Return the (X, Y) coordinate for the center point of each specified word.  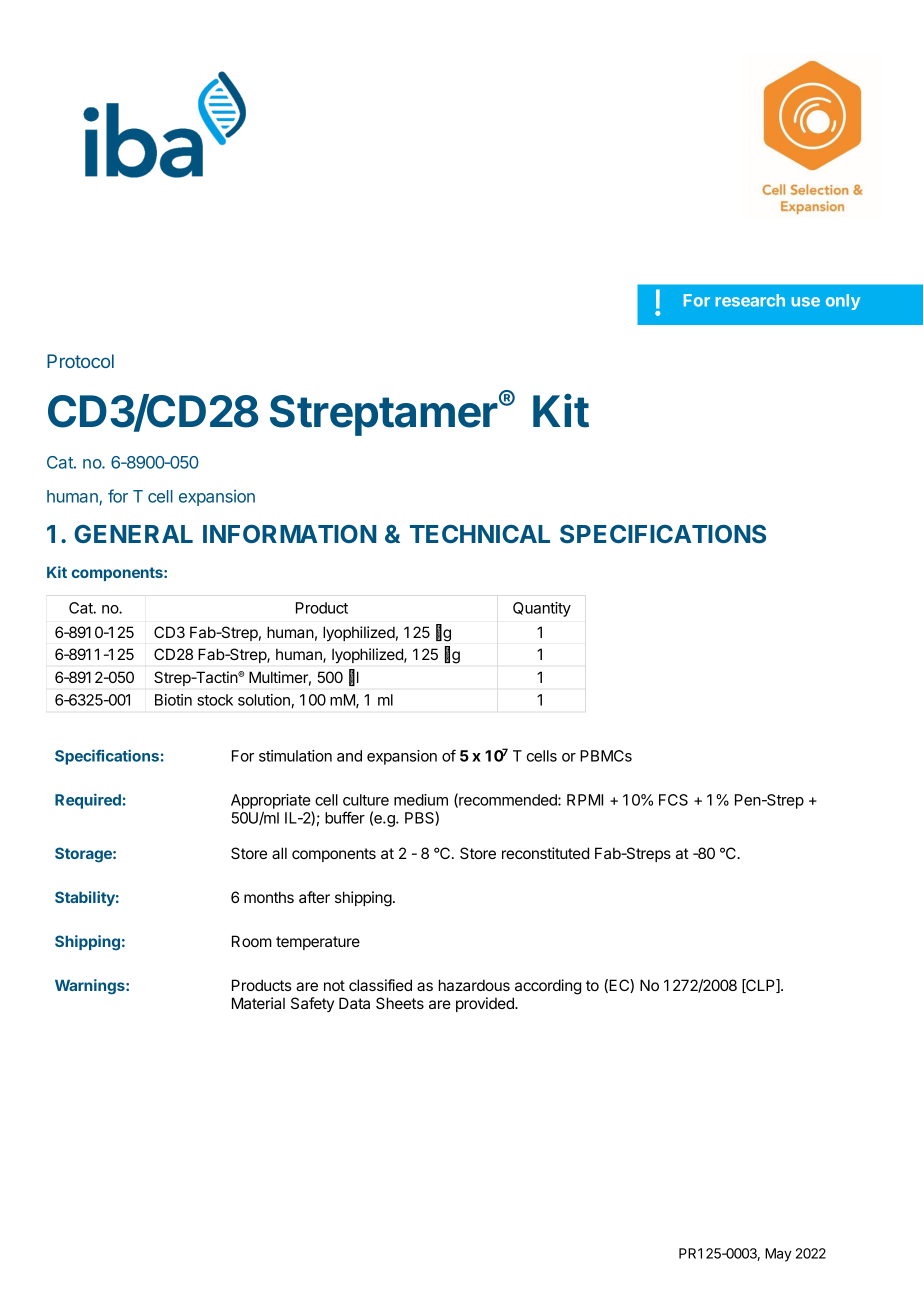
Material (258, 1003)
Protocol (80, 361)
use (805, 302)
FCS (673, 800)
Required (88, 801)
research (750, 300)
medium (421, 800)
